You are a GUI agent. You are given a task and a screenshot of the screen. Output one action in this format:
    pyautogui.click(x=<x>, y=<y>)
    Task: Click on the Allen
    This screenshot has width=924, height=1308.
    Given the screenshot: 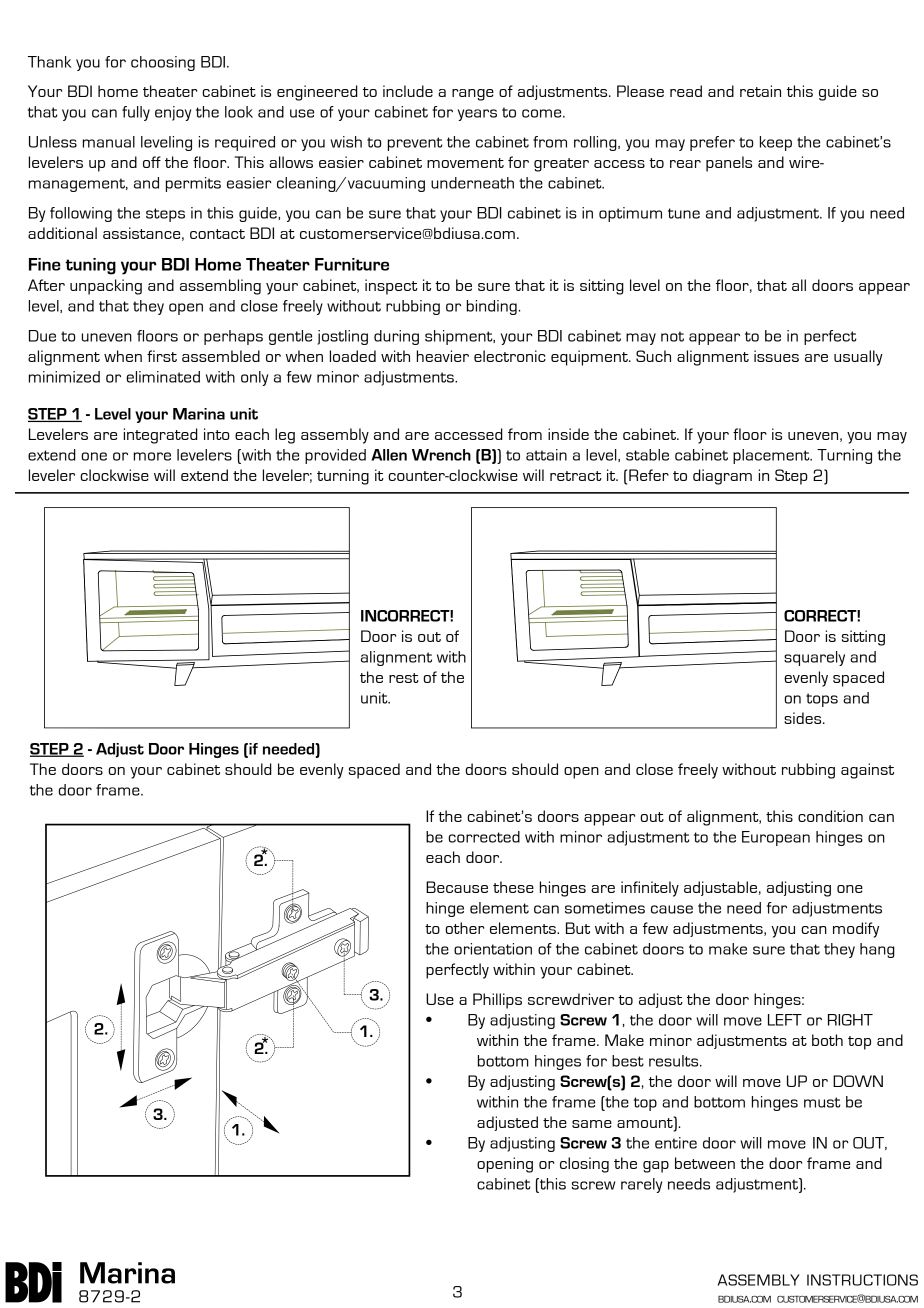 What is the action you would take?
    pyautogui.click(x=389, y=455)
